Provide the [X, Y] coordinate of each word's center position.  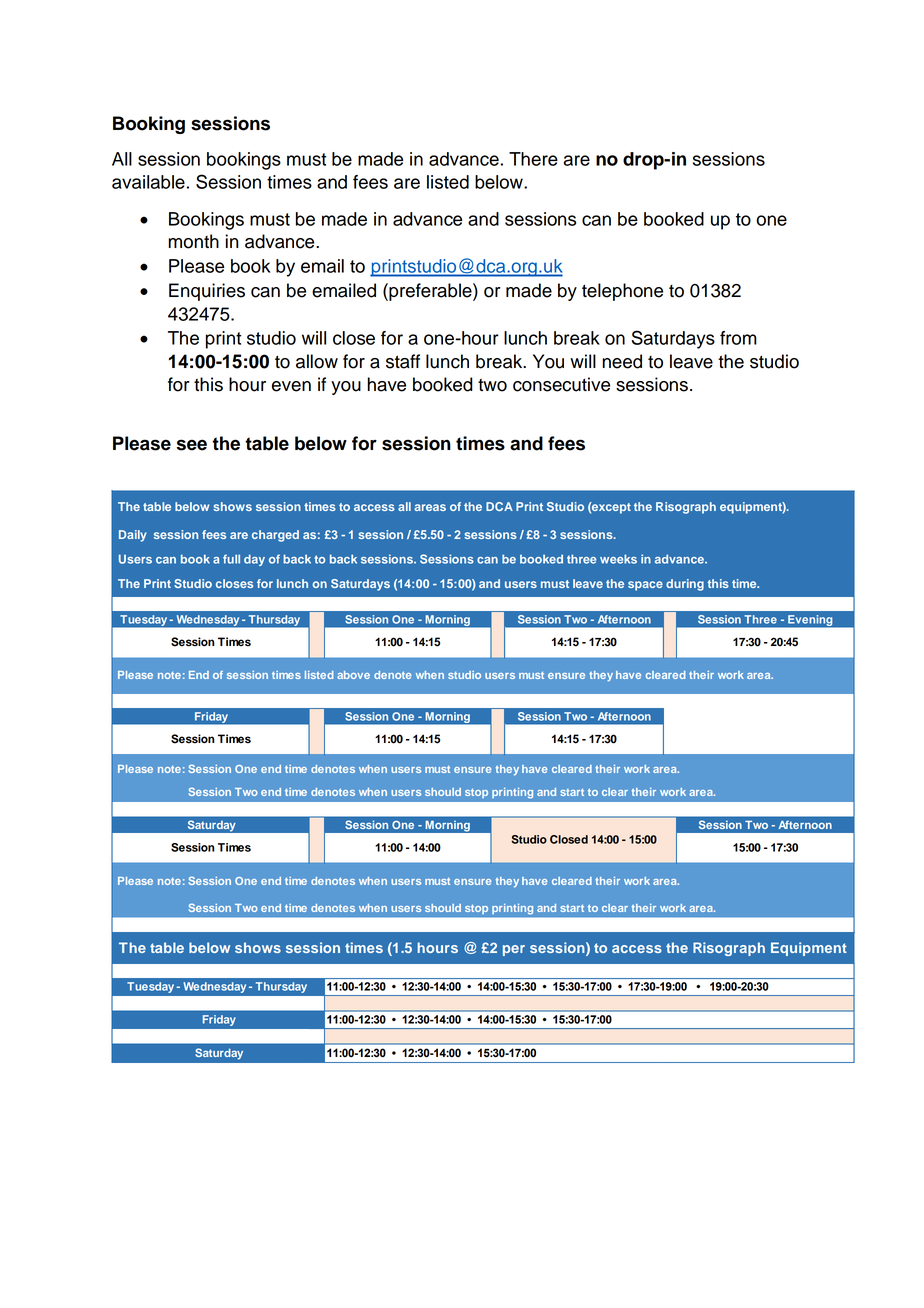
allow [317, 361]
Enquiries [207, 292]
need [622, 361]
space [645, 586]
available [148, 182]
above [353, 675]
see [191, 445]
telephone [622, 292]
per [514, 950]
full [231, 559]
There [533, 159]
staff [403, 361]
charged [275, 536]
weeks [618, 559]
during [685, 585]
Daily [133, 536]
